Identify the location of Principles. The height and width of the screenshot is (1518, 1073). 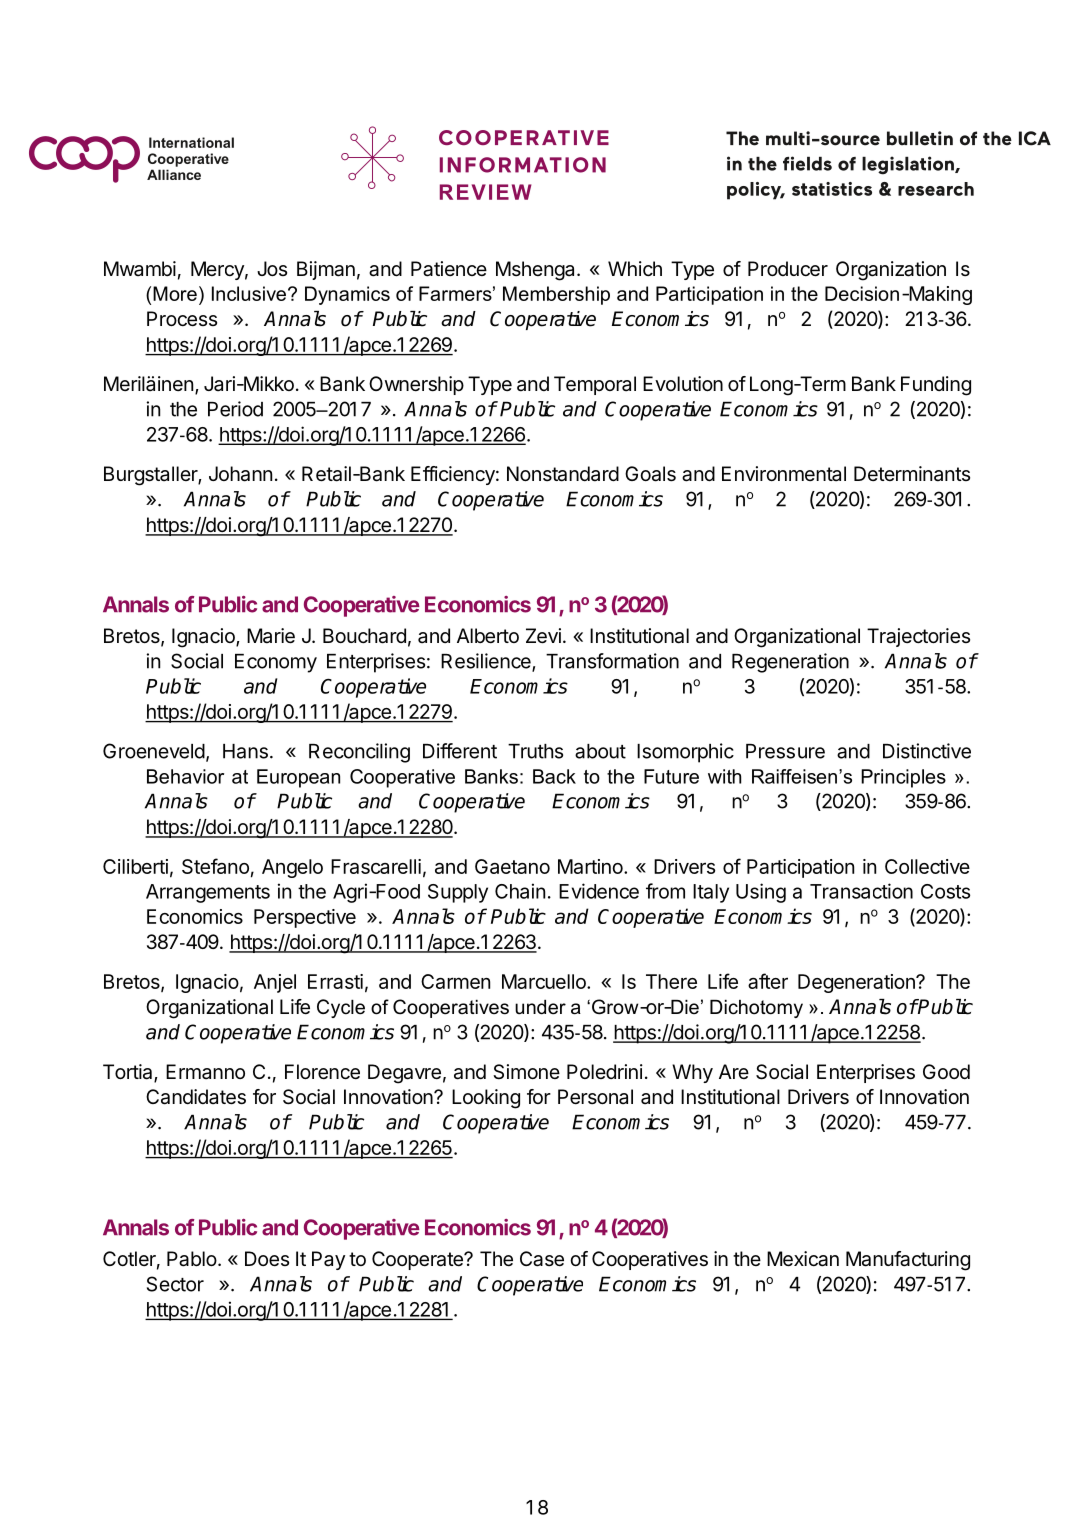
(903, 778).
